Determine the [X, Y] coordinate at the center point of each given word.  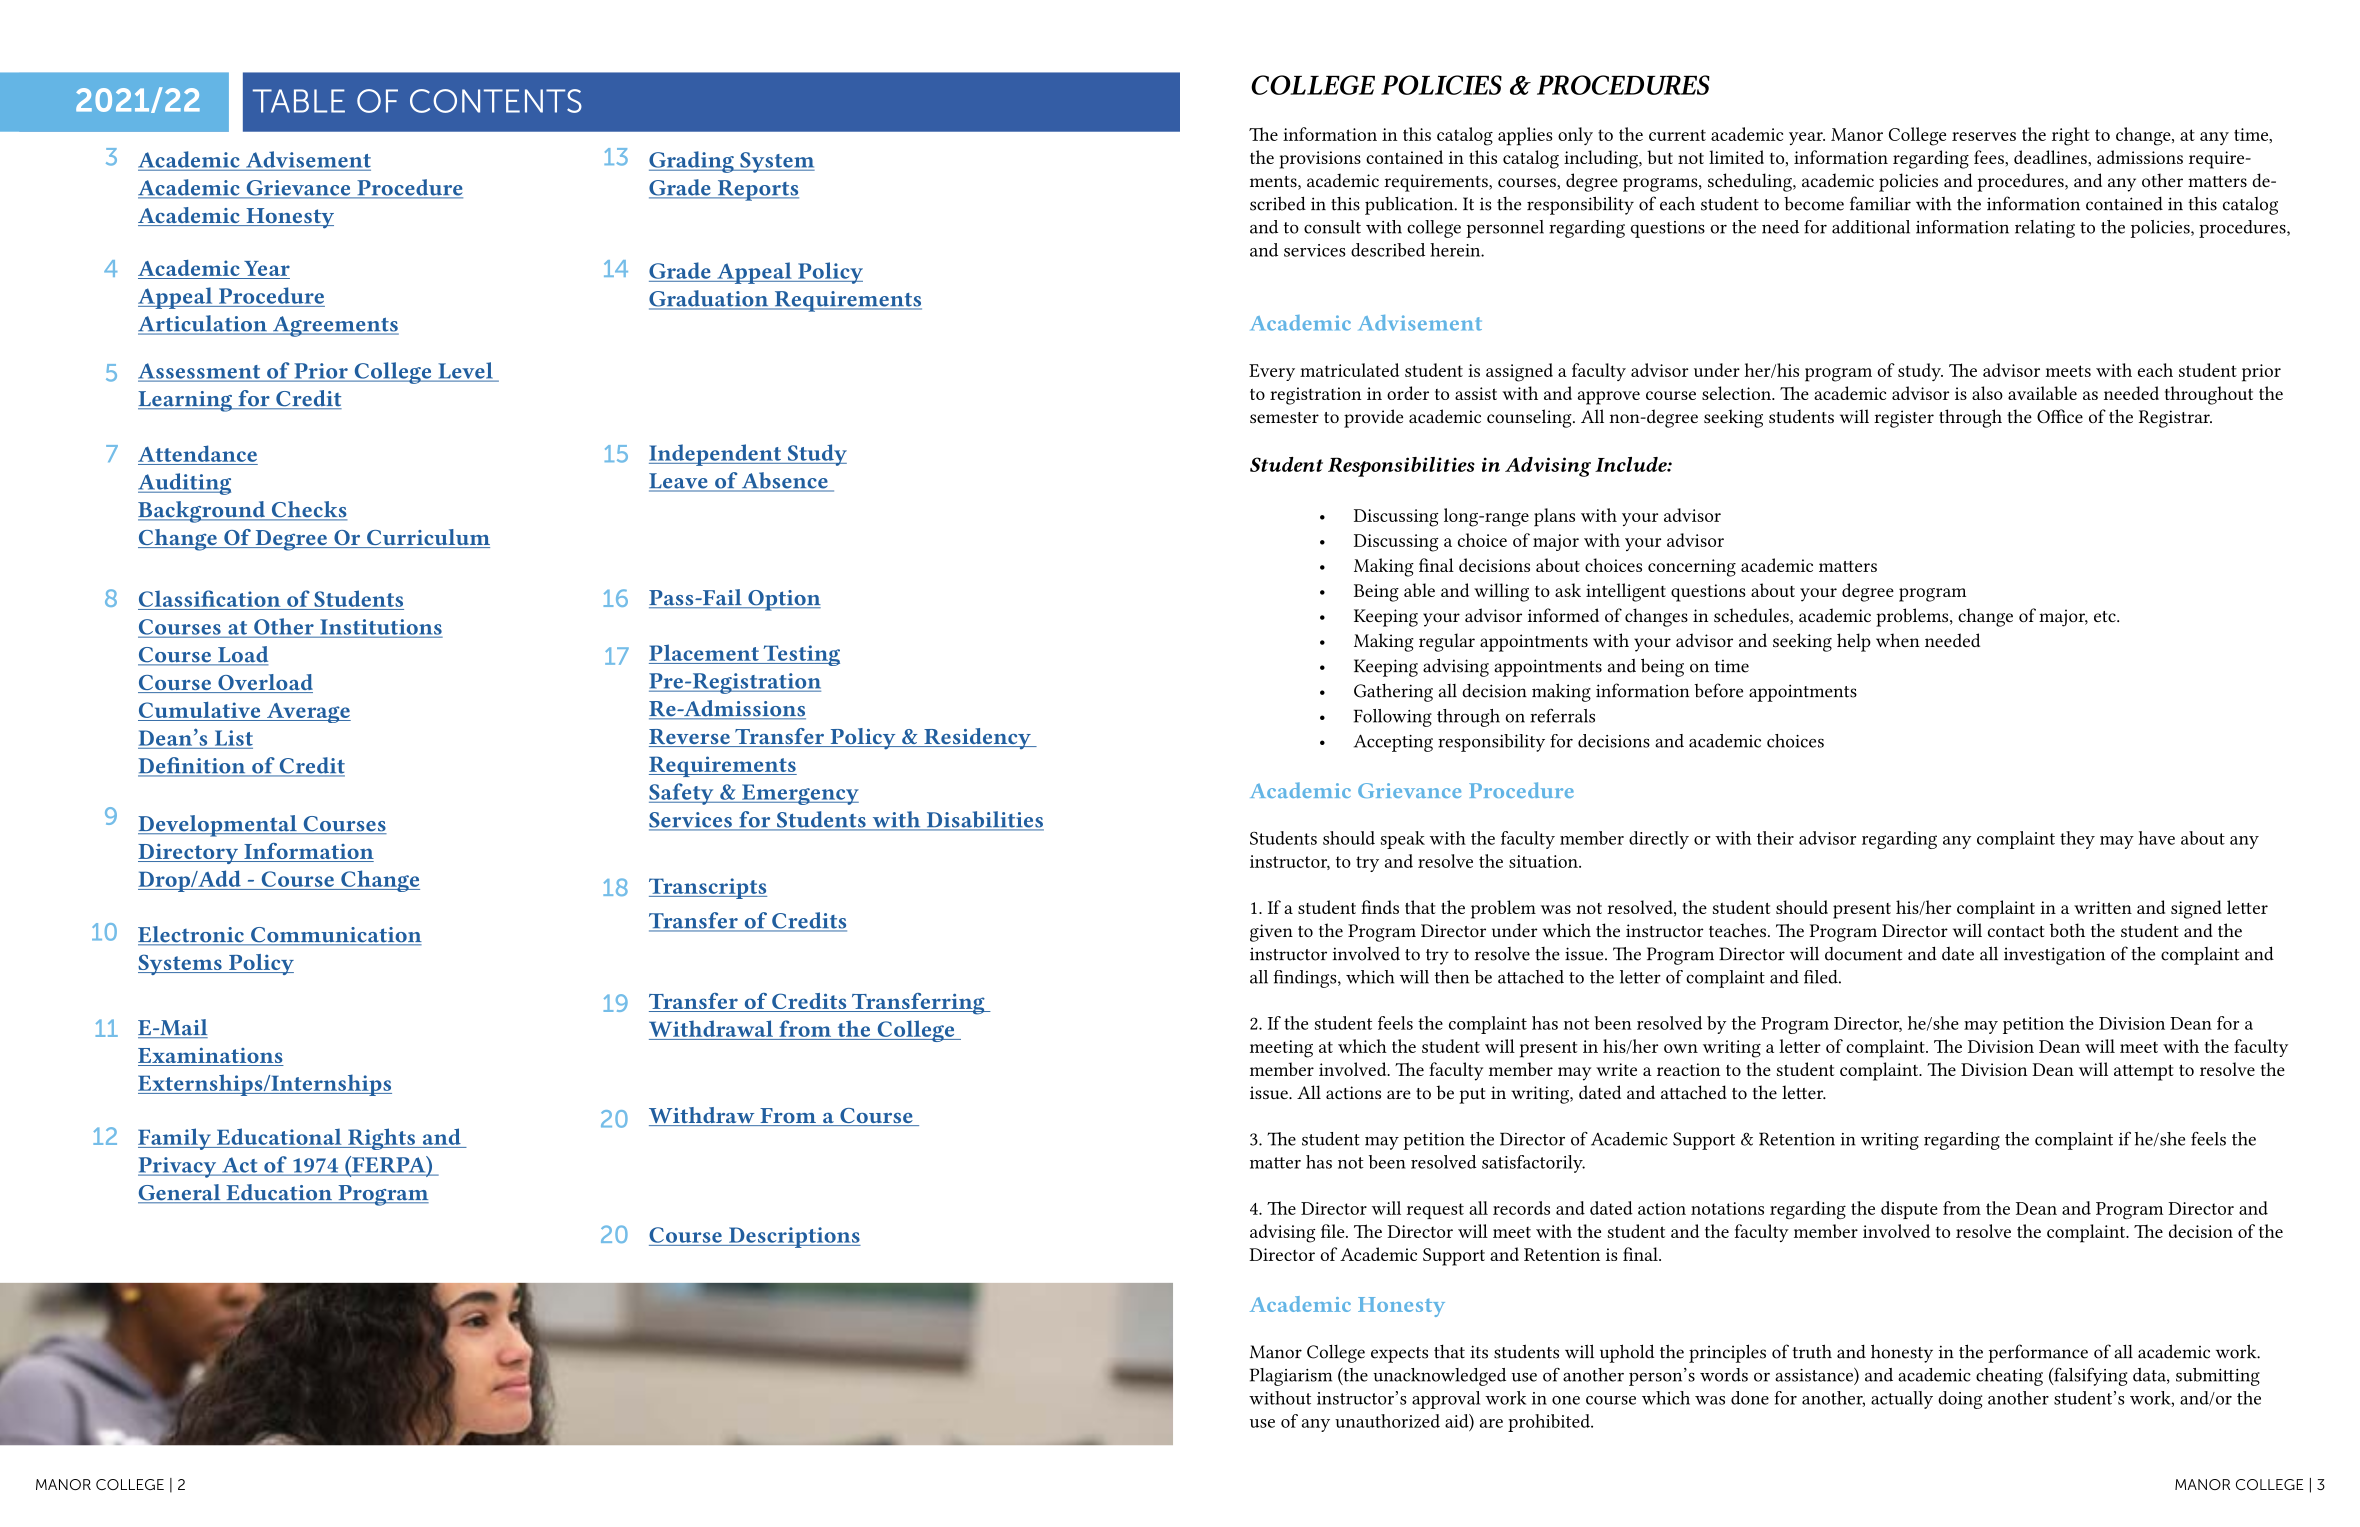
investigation [2054, 956]
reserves [1984, 136]
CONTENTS [496, 101]
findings [1306, 979]
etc [2106, 616]
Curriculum [427, 538]
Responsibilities [1401, 467]
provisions [1320, 160]
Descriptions [794, 1237]
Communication [335, 936]
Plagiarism [1291, 1377]
